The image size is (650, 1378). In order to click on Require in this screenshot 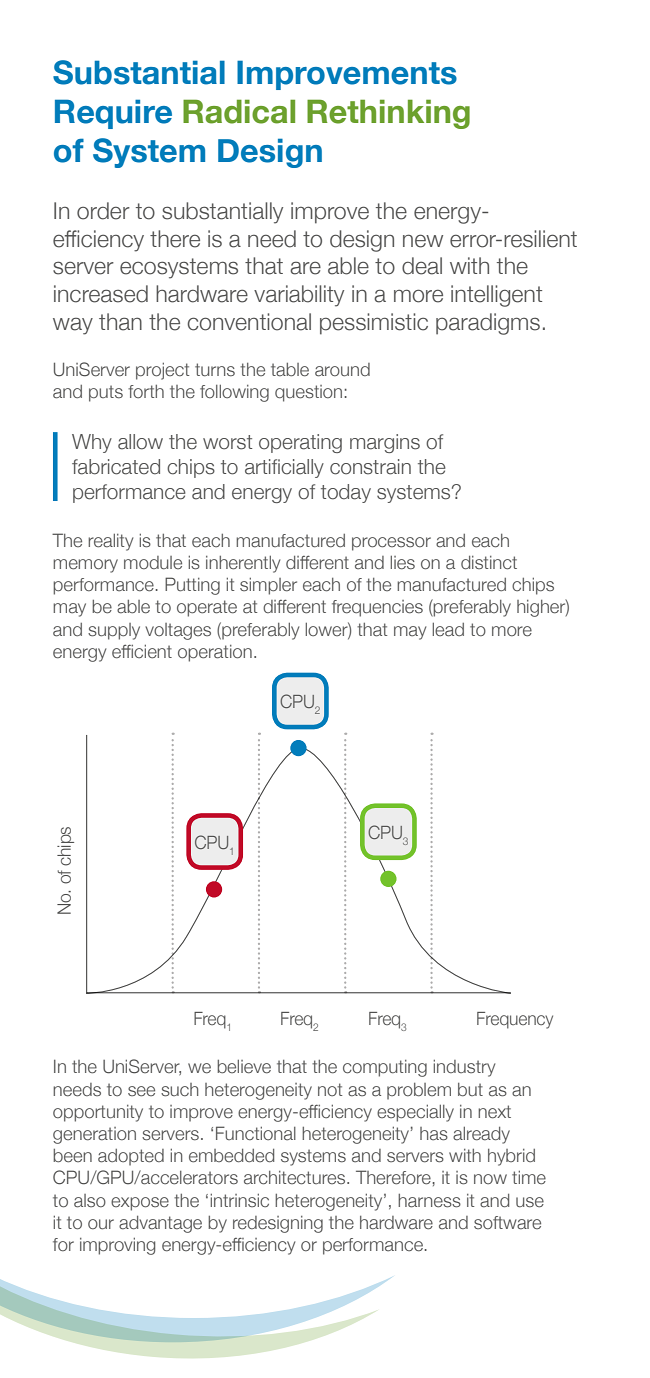, I will do `click(113, 114)`.
